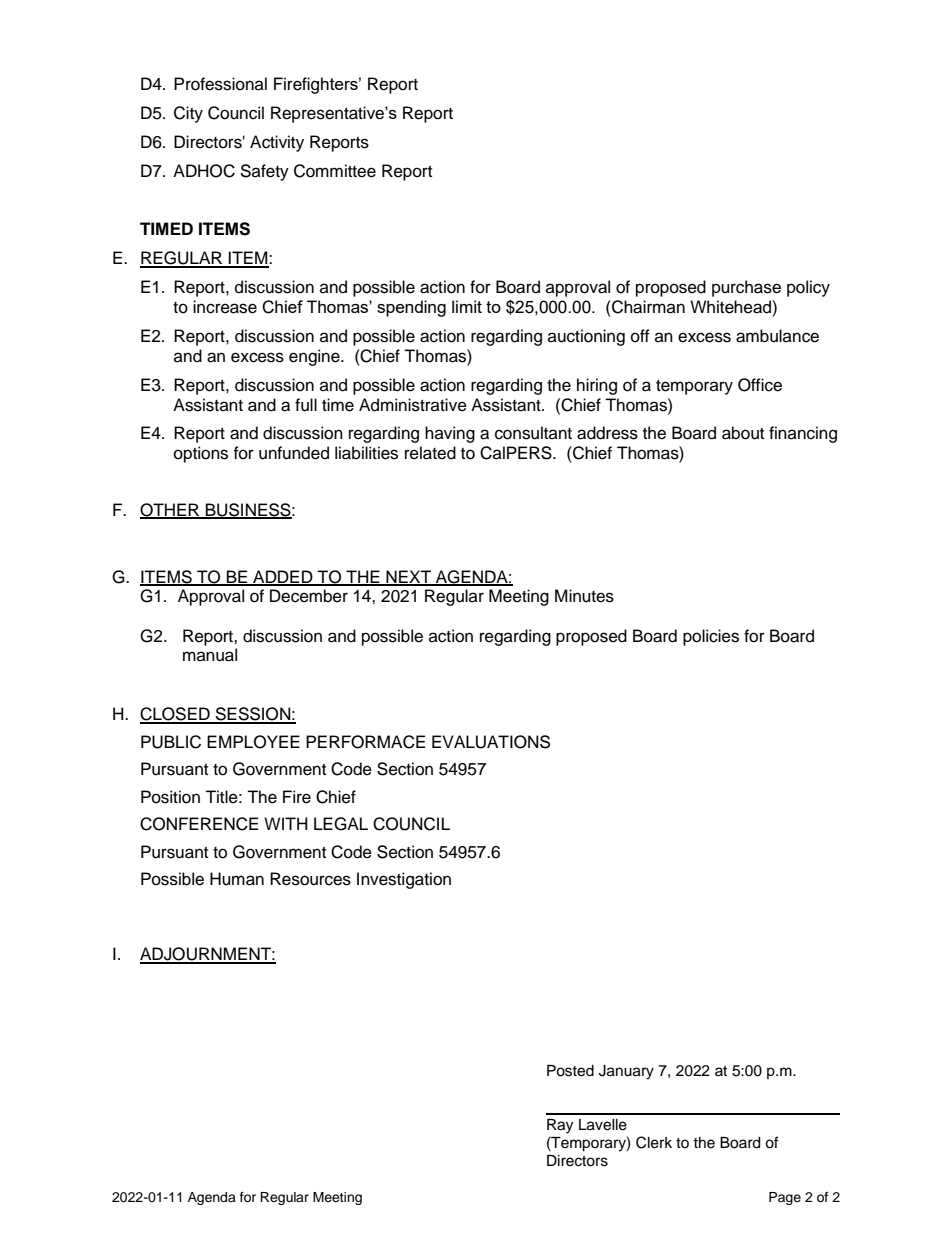  What do you see at coordinates (491, 742) in the screenshot?
I see `EVALUATIONS` at bounding box center [491, 742].
